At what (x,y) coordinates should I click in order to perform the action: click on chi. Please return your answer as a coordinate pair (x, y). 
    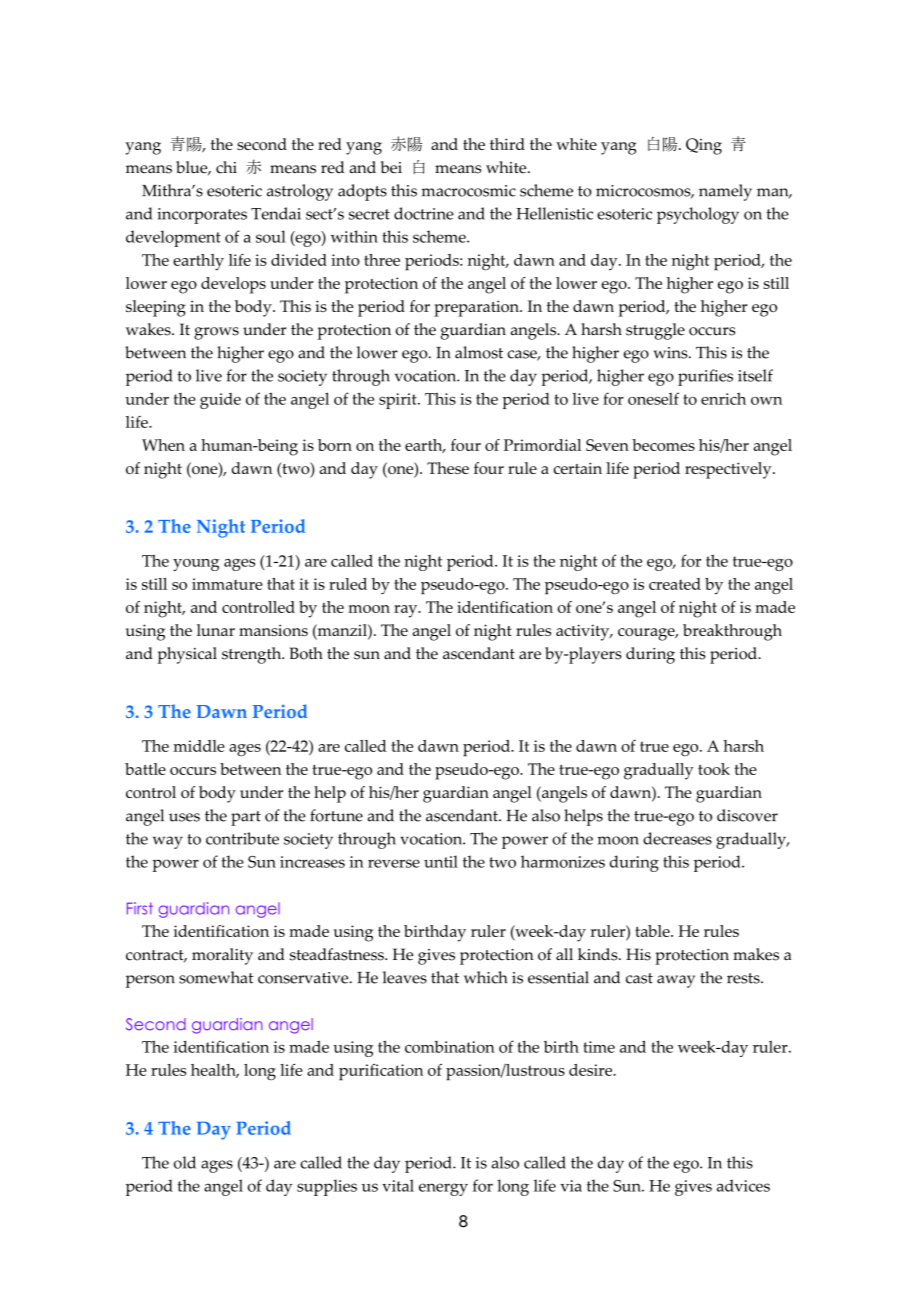
    Looking at the image, I should click on (226, 167).
